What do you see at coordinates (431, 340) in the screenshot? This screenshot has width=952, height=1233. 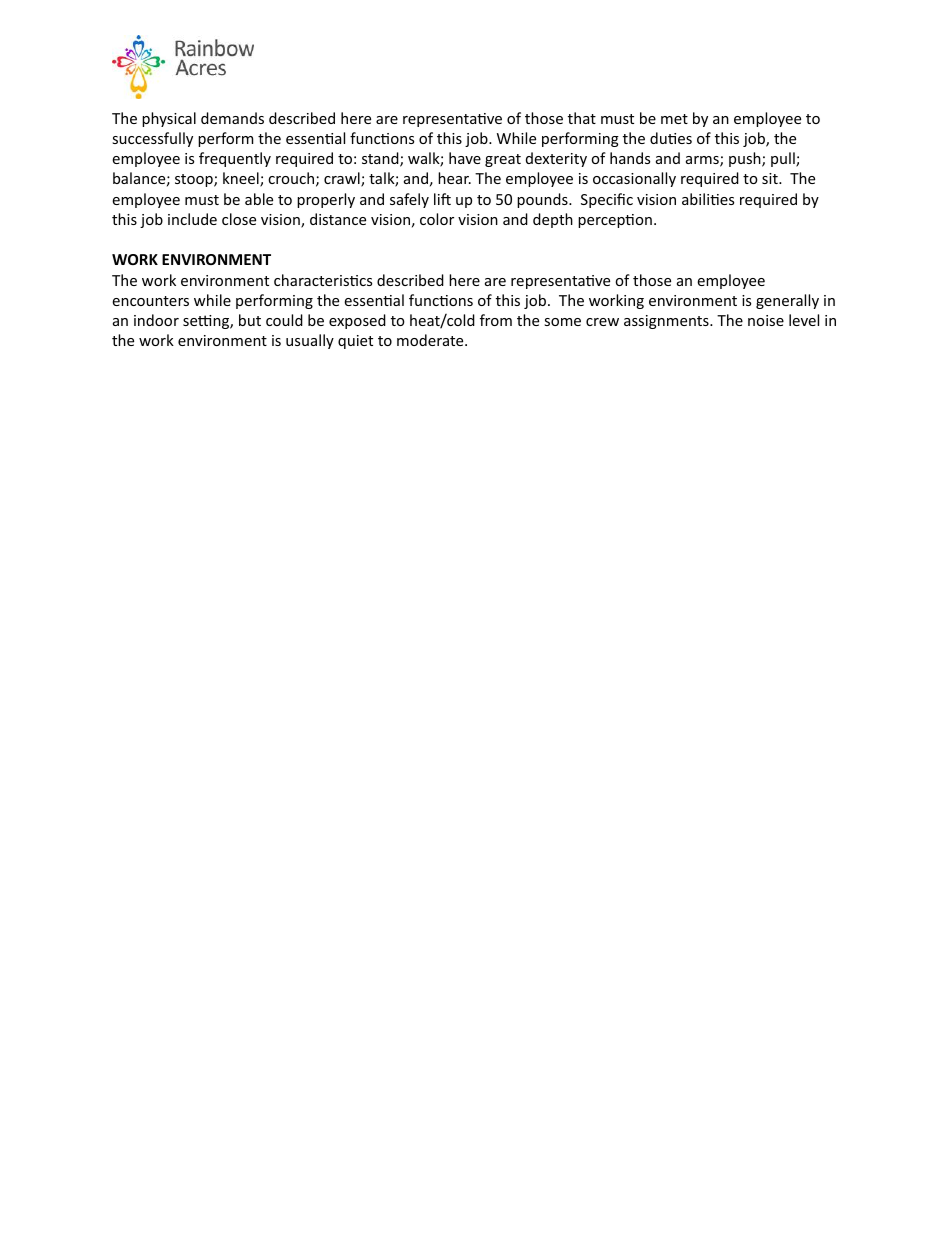 I see `moderate` at bounding box center [431, 340].
